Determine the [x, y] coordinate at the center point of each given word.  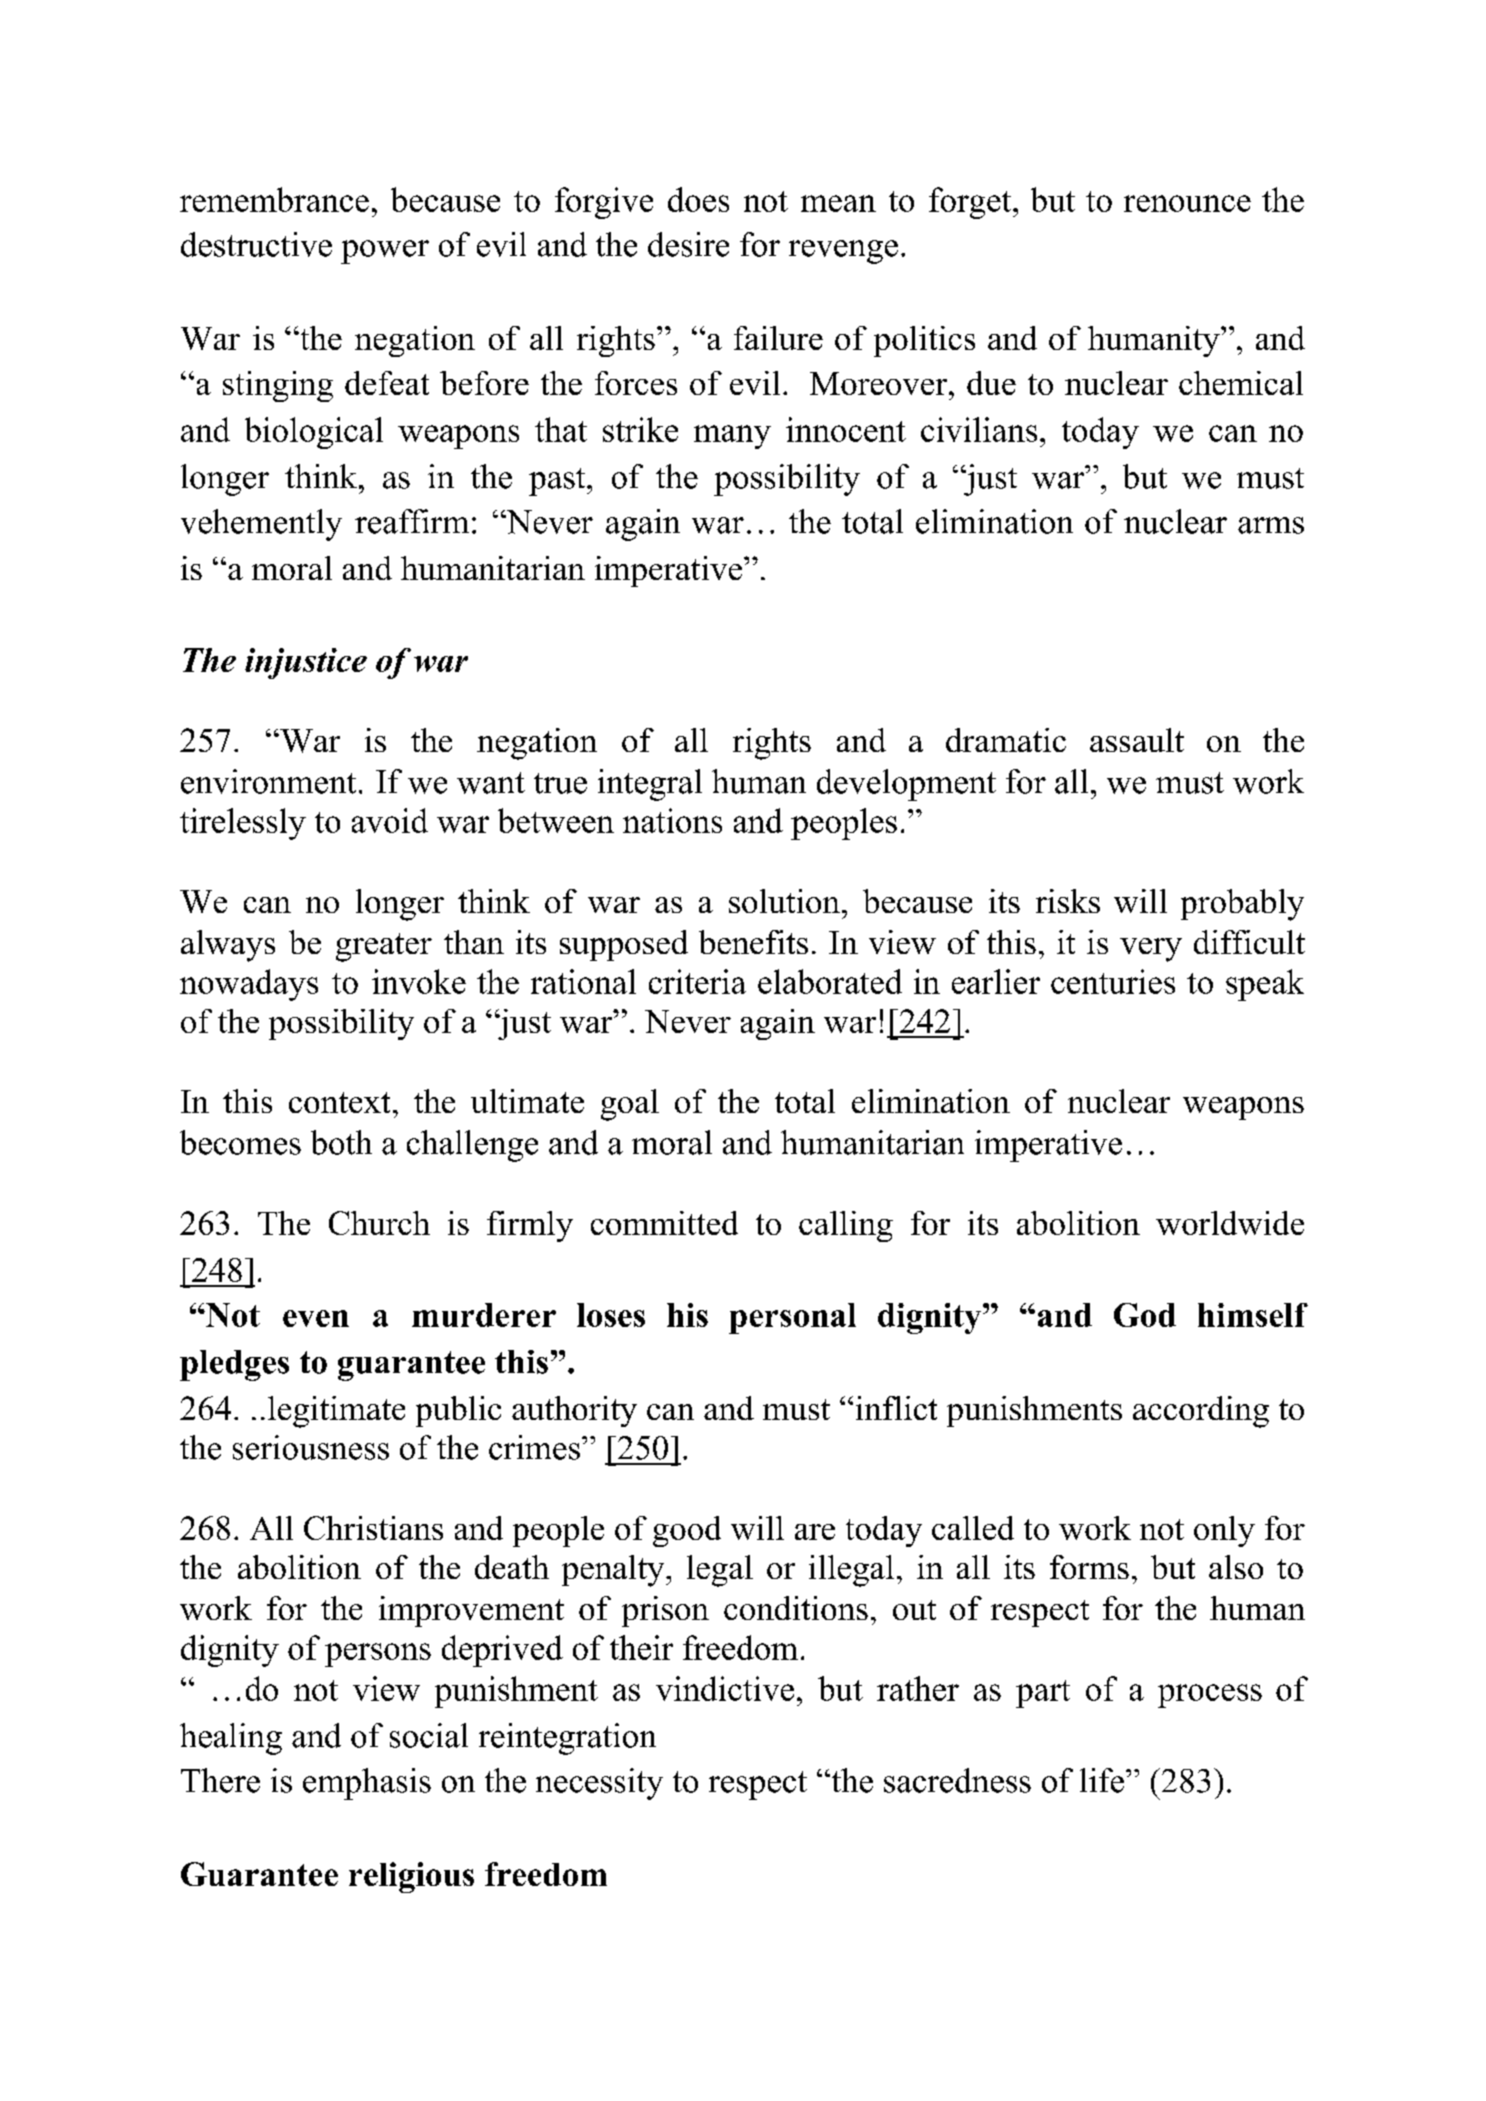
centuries [1113, 981]
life [1102, 1780]
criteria [697, 981]
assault [1137, 740]
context [339, 1102]
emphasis [367, 1784]
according [1201, 1412]
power [385, 252]
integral [650, 785]
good [687, 1531]
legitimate [336, 1412]
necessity [599, 1784]
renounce [1187, 203]
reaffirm [412, 521]
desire [688, 244]
